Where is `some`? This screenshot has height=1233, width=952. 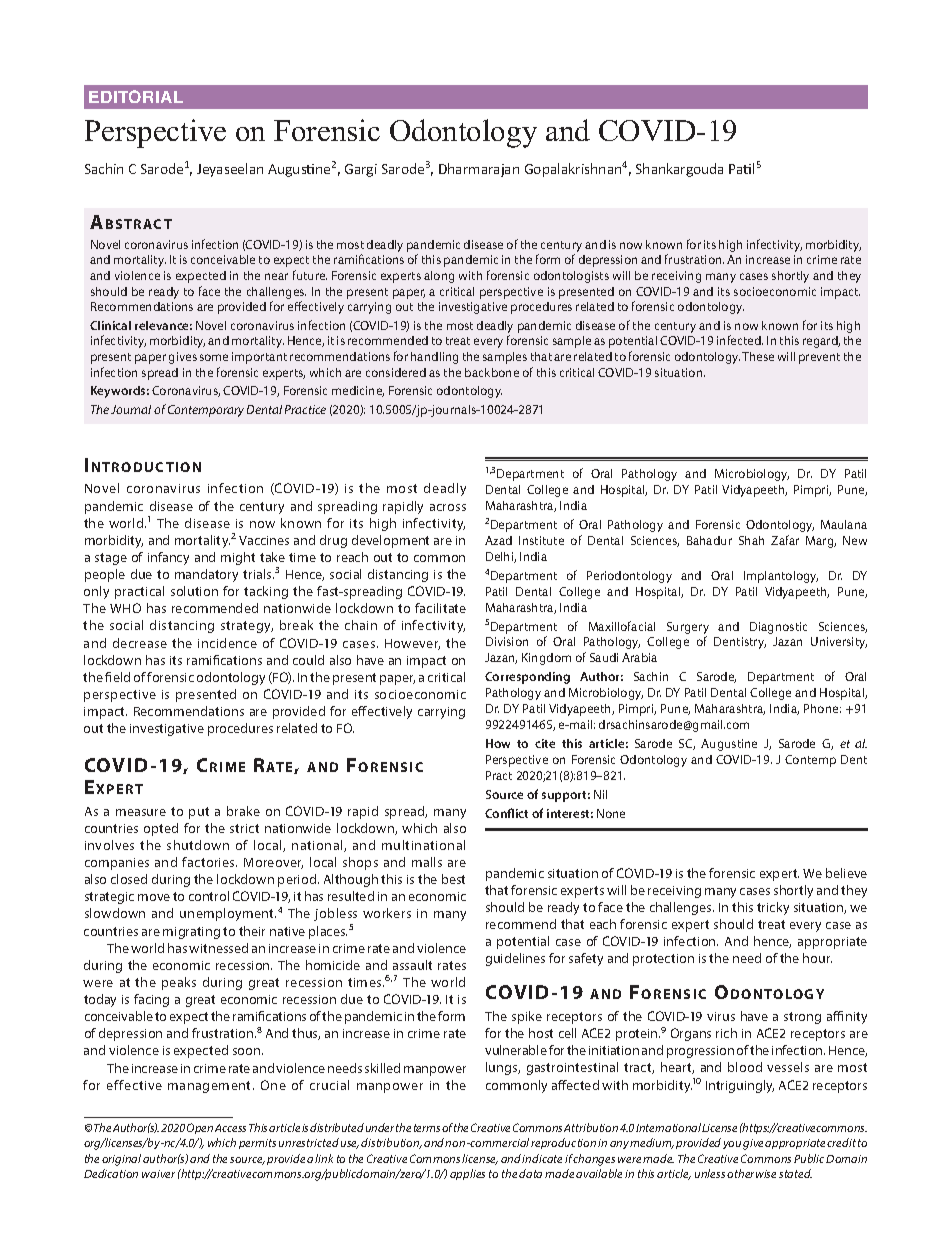
some is located at coordinates (214, 357).
